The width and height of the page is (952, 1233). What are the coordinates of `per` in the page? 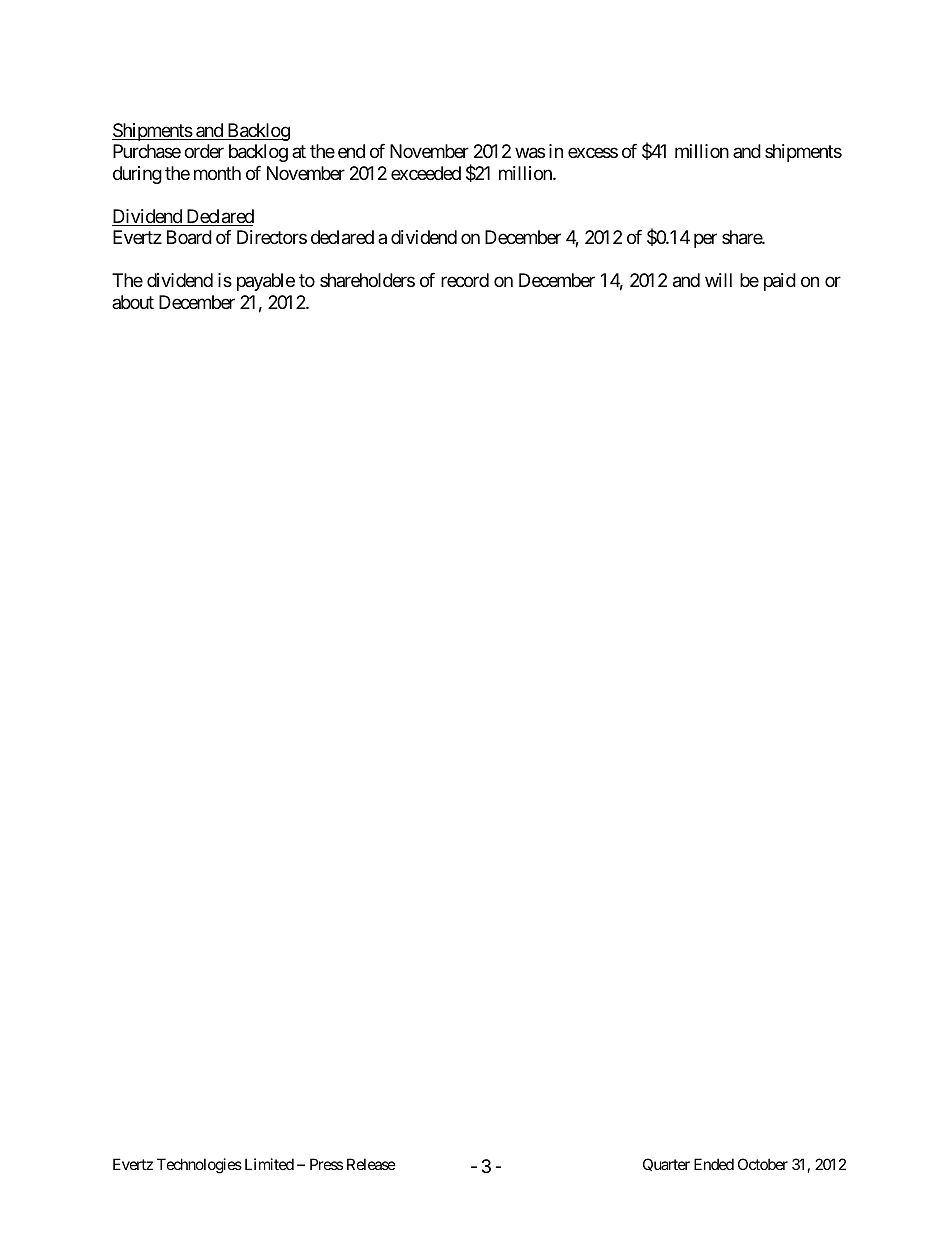 It's located at (705, 241).
